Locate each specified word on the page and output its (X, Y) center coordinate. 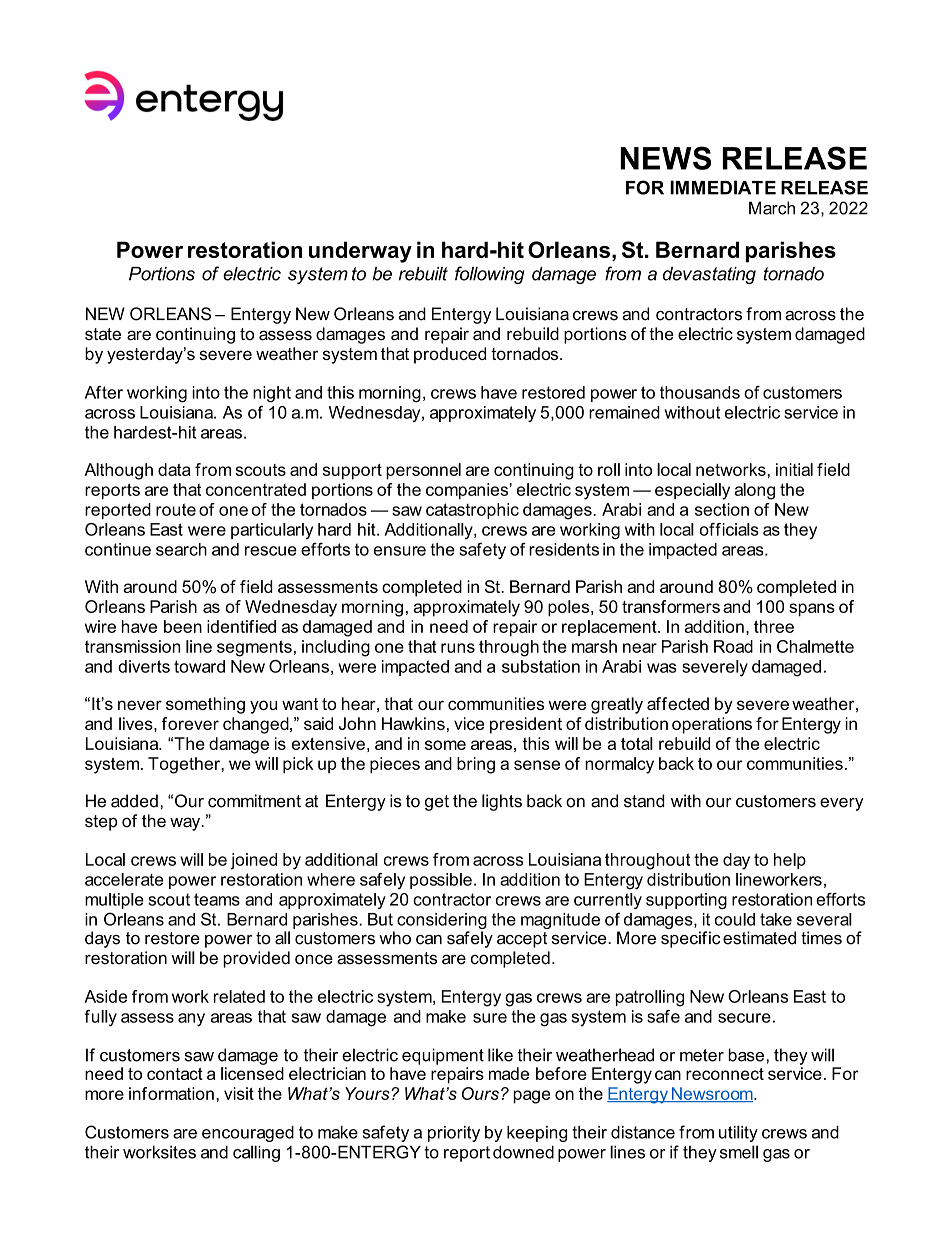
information (171, 1093)
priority (454, 1134)
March (772, 208)
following (489, 275)
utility (738, 1133)
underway (360, 252)
